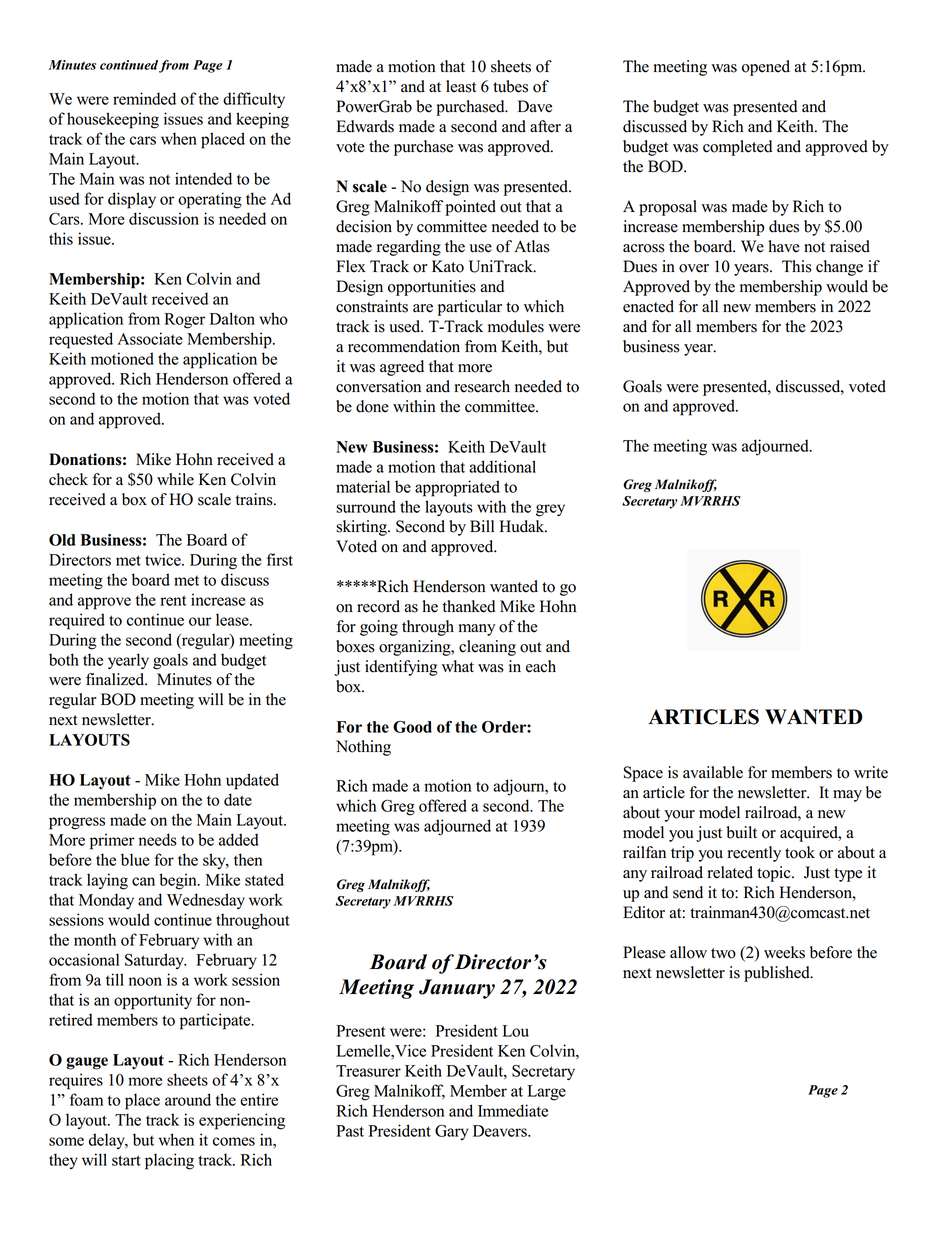 The image size is (952, 1233). Describe the element at coordinates (144, 98) in the page. I see `reminded` at that location.
